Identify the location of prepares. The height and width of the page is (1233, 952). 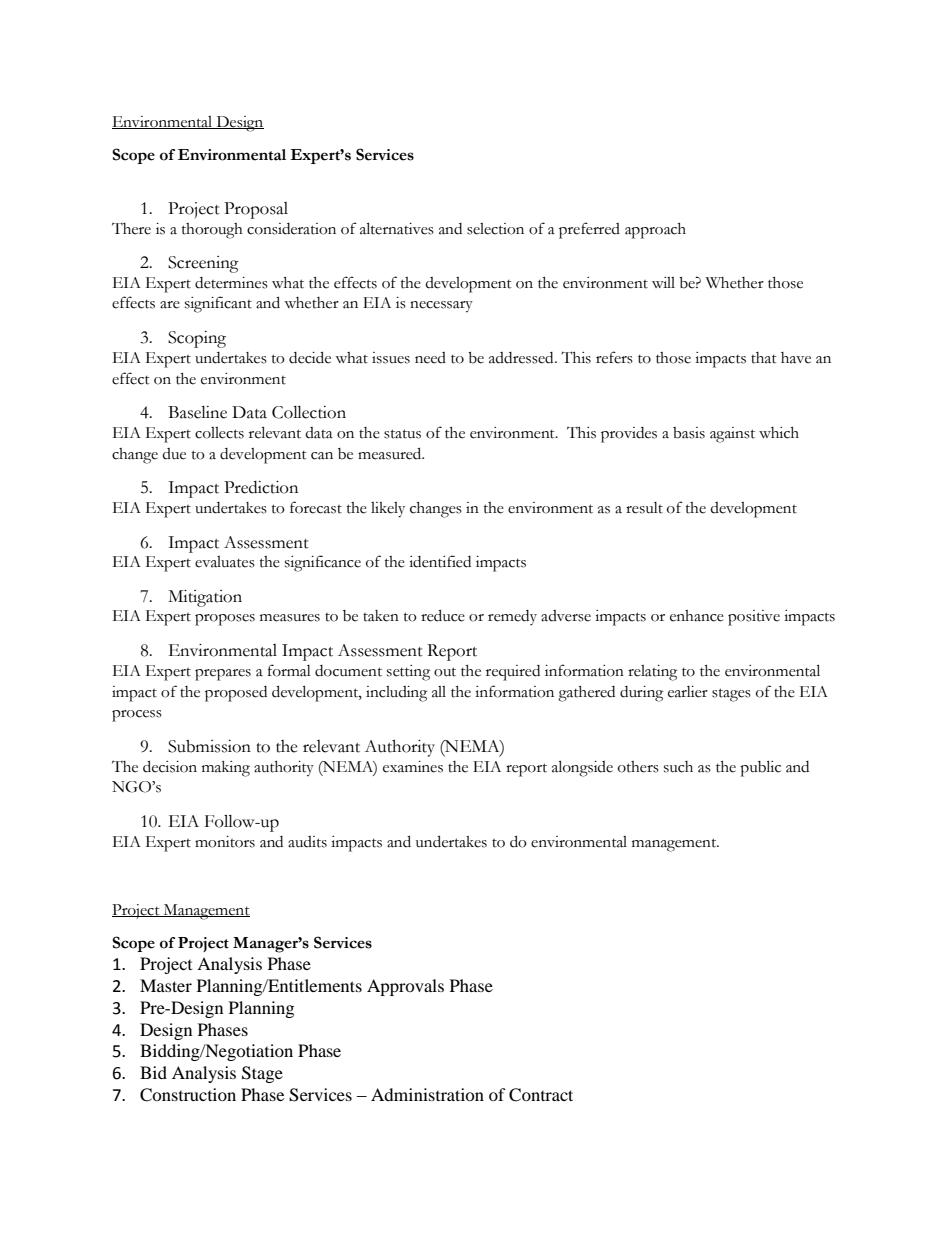
(223, 675).
